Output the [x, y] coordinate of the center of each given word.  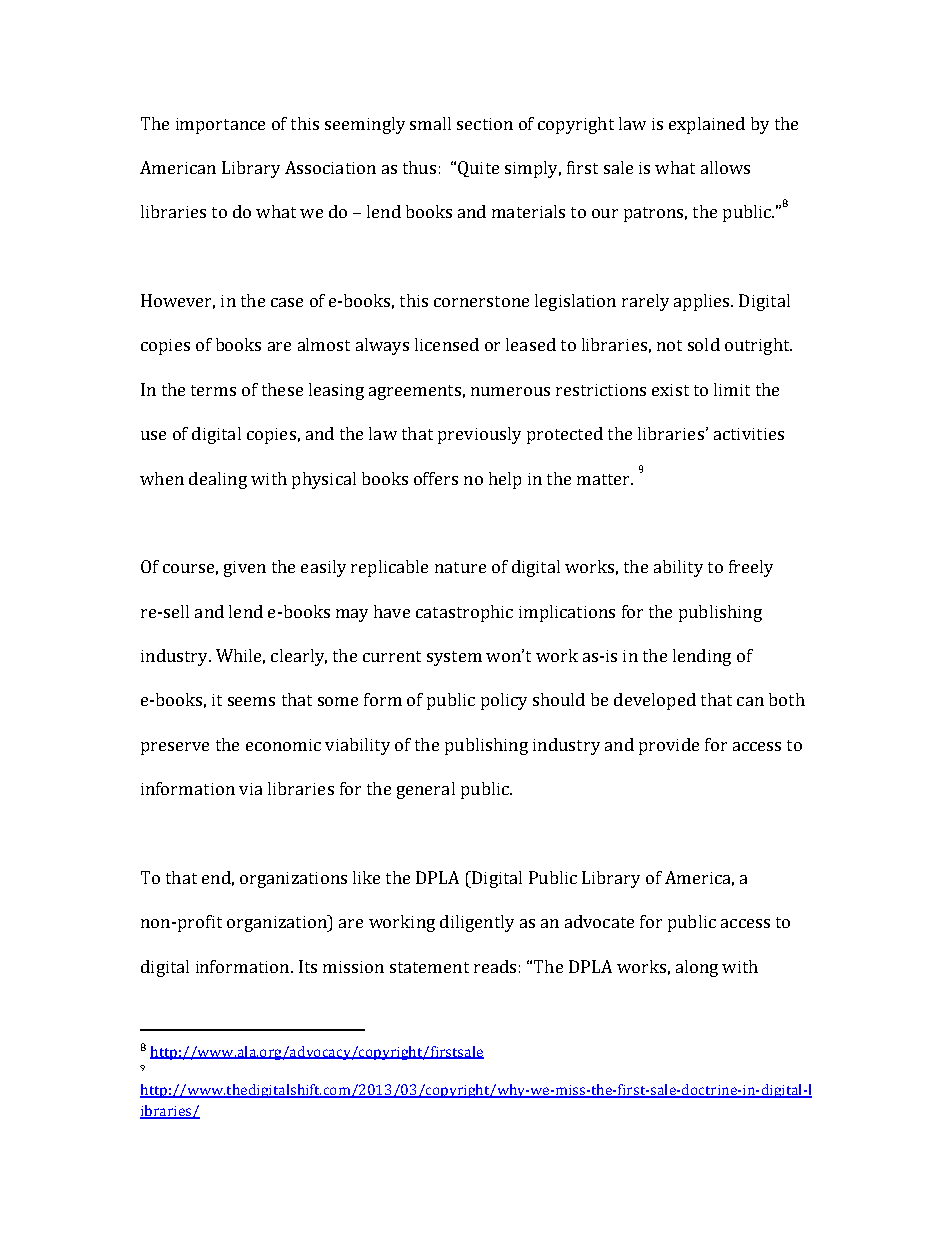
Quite [478, 169]
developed [655, 701]
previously [479, 435]
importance [220, 126]
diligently [477, 923]
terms [213, 390]
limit [732, 389]
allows [725, 167]
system [454, 658]
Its [308, 966]
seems [251, 701]
